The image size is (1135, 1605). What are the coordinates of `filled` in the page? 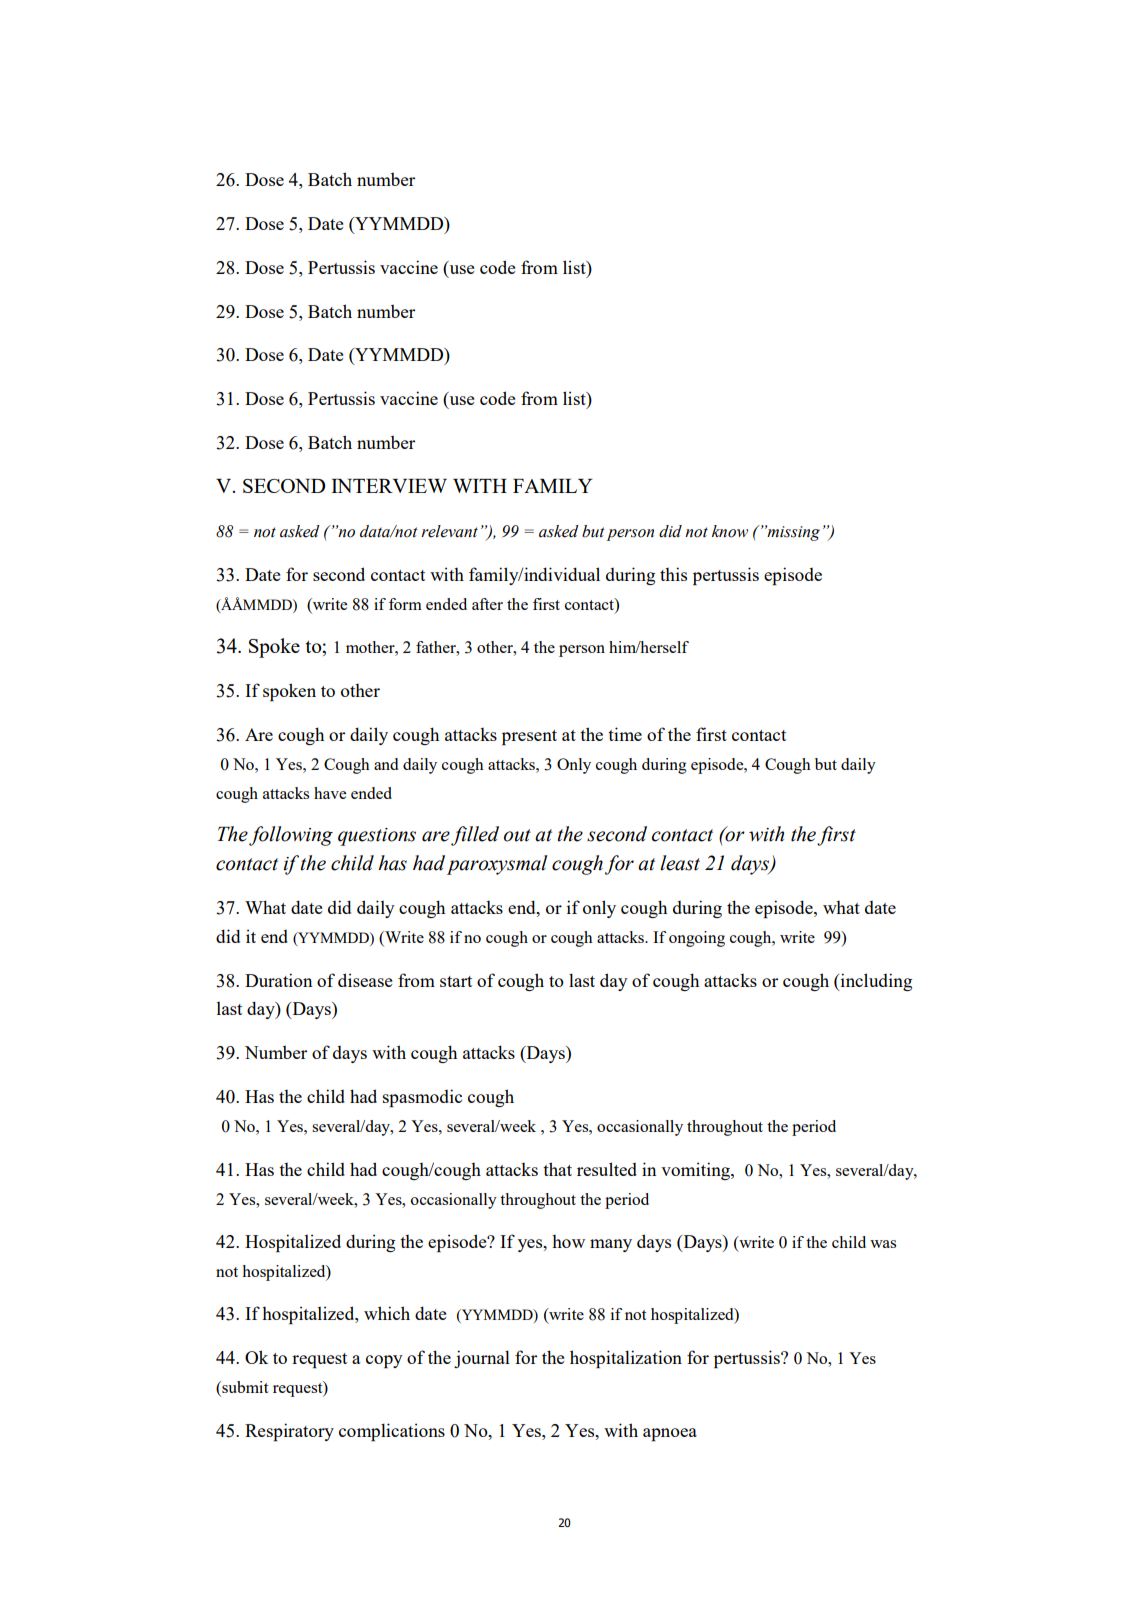 It's located at (475, 836).
